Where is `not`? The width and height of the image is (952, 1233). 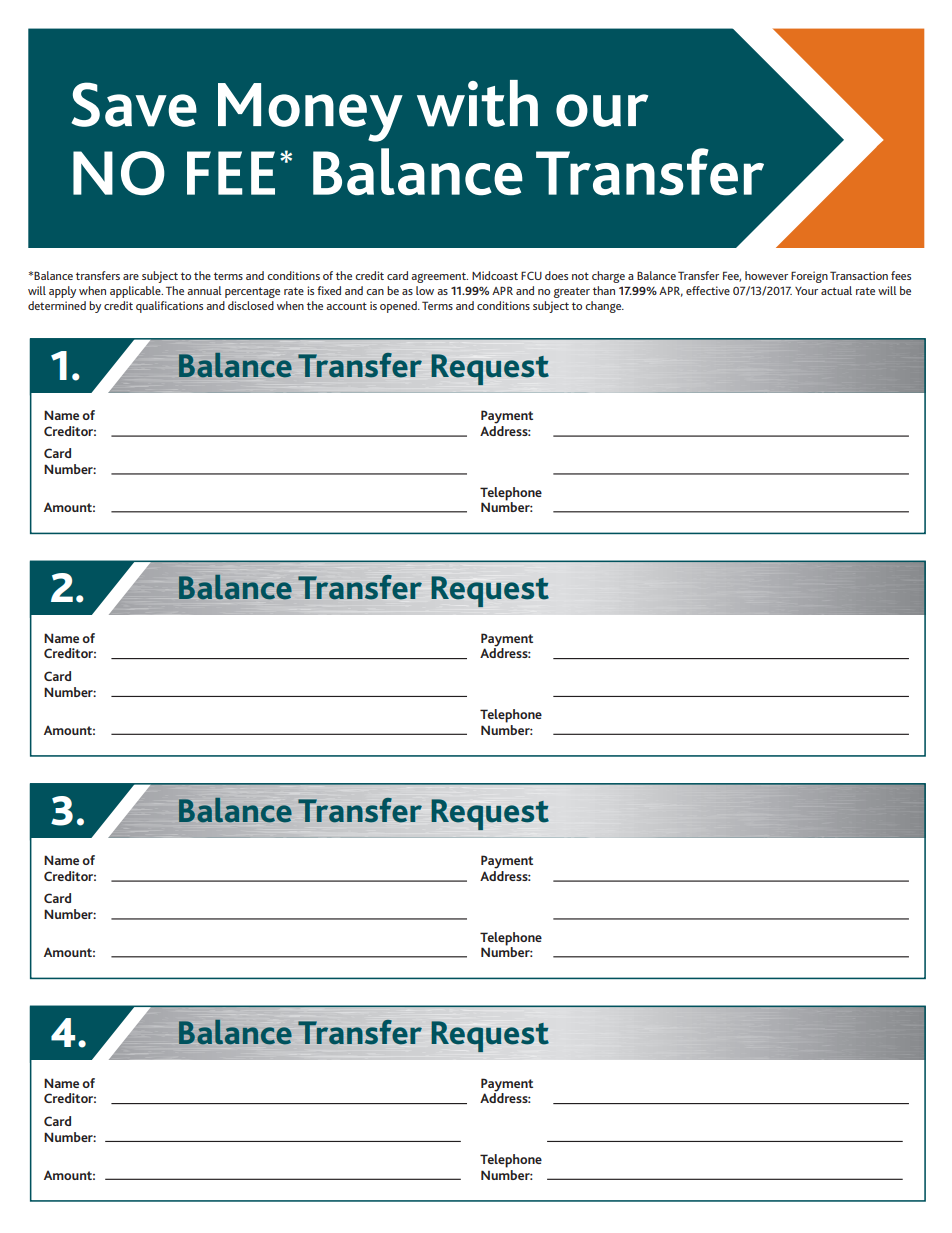 not is located at coordinates (580, 276).
